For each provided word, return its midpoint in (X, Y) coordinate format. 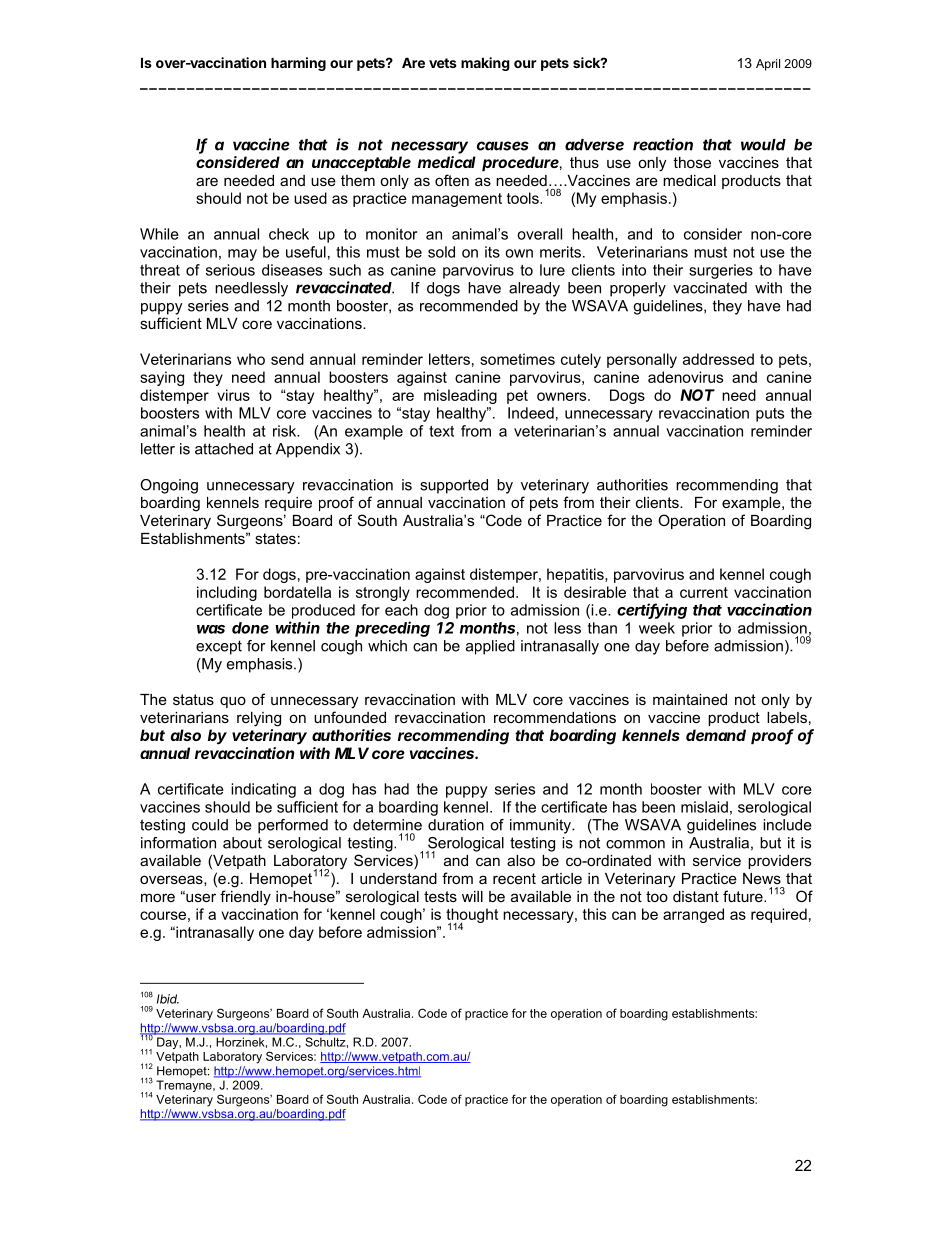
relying (259, 719)
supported (454, 486)
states (275, 538)
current (704, 592)
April (768, 65)
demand (716, 735)
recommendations (555, 717)
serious (230, 270)
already (534, 289)
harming (298, 64)
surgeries (721, 271)
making (485, 64)
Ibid (168, 999)
